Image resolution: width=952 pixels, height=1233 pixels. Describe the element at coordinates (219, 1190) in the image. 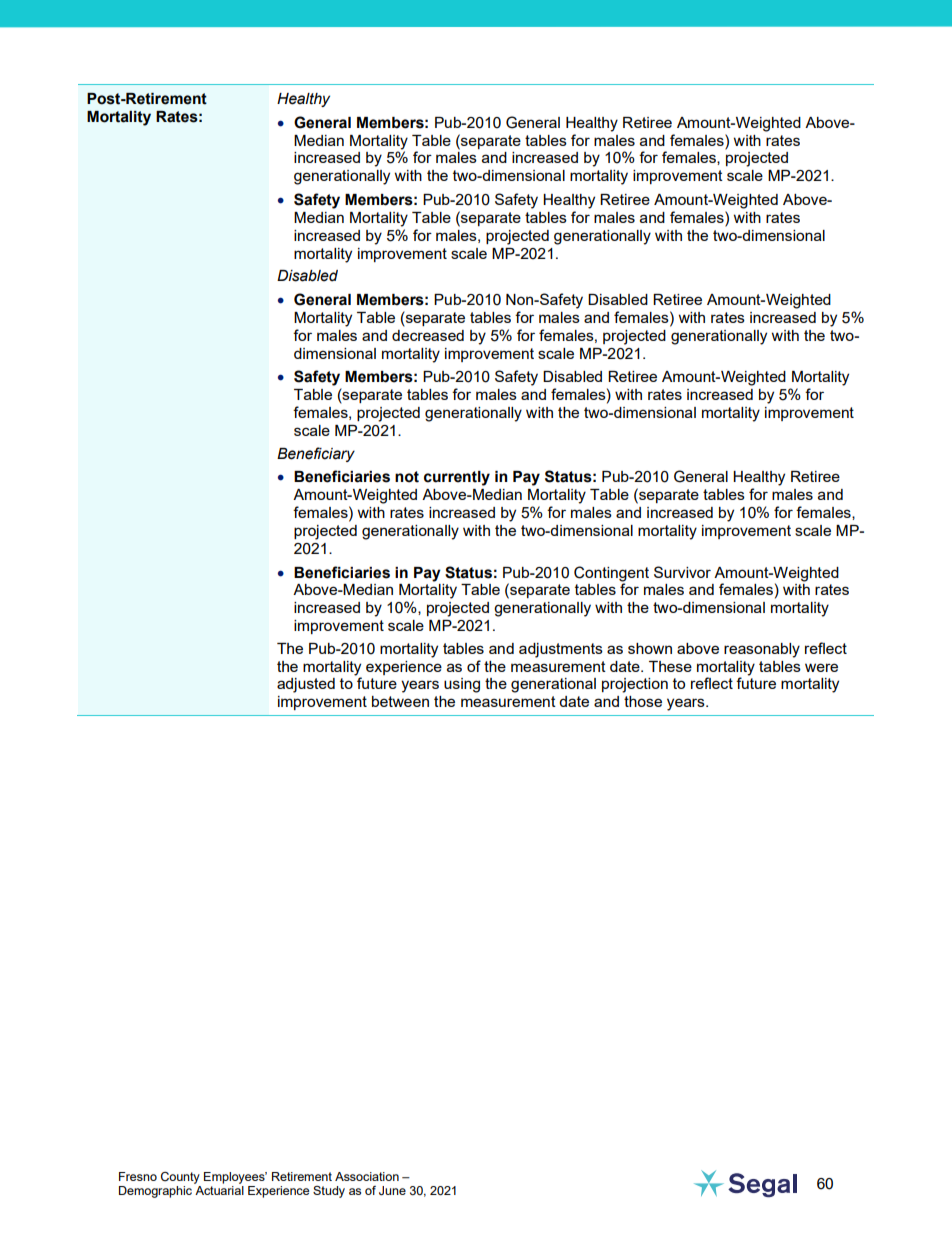

I see `Actuarial` at that location.
